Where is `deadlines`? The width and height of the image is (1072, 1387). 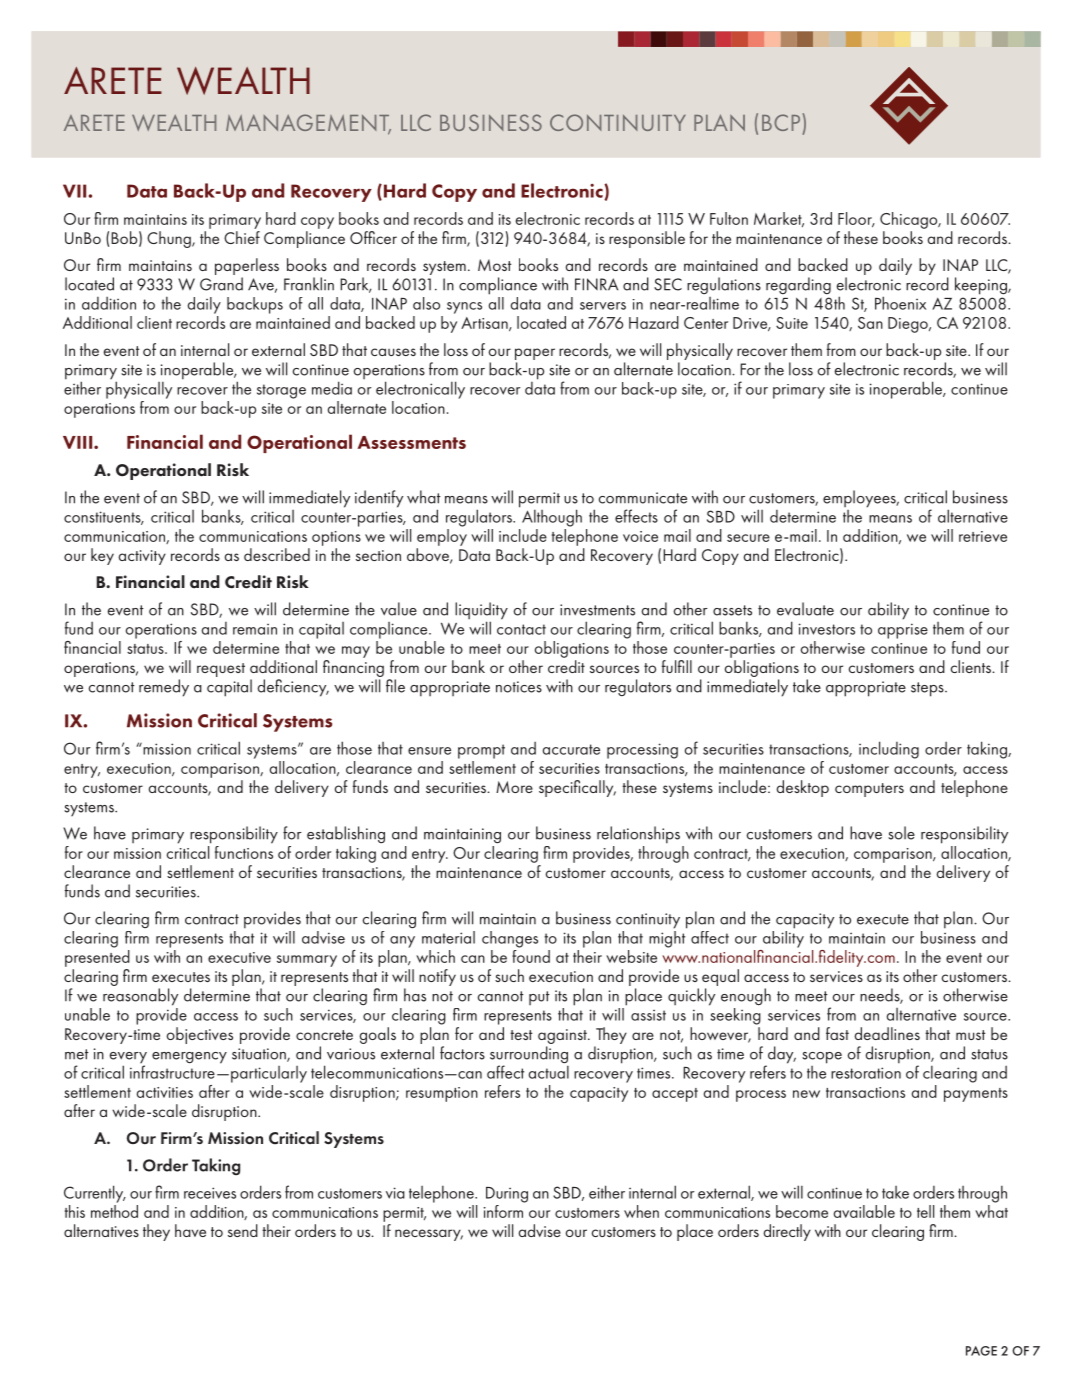
deadlines is located at coordinates (887, 1033).
